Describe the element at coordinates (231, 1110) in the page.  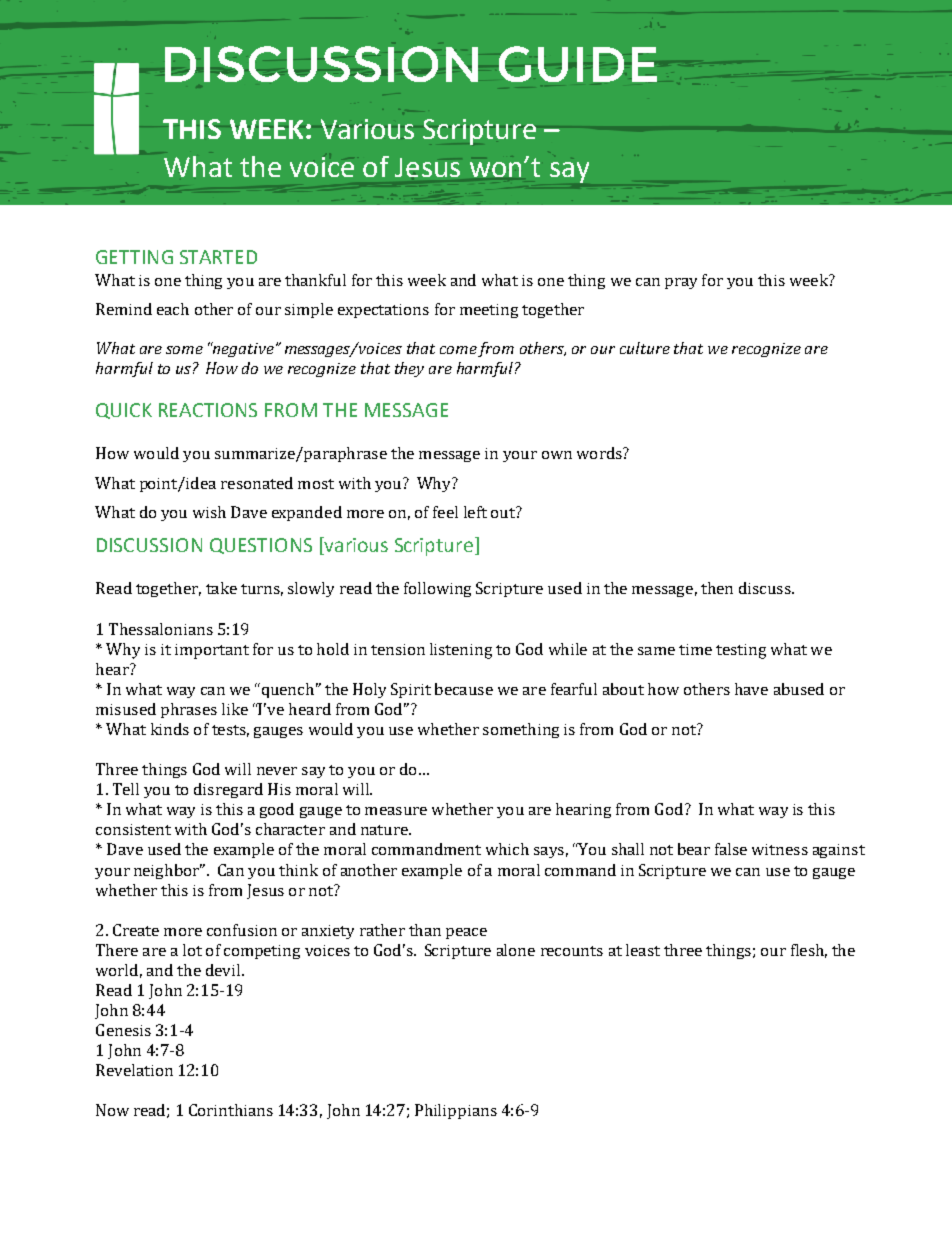
I see `Corinthians` at that location.
